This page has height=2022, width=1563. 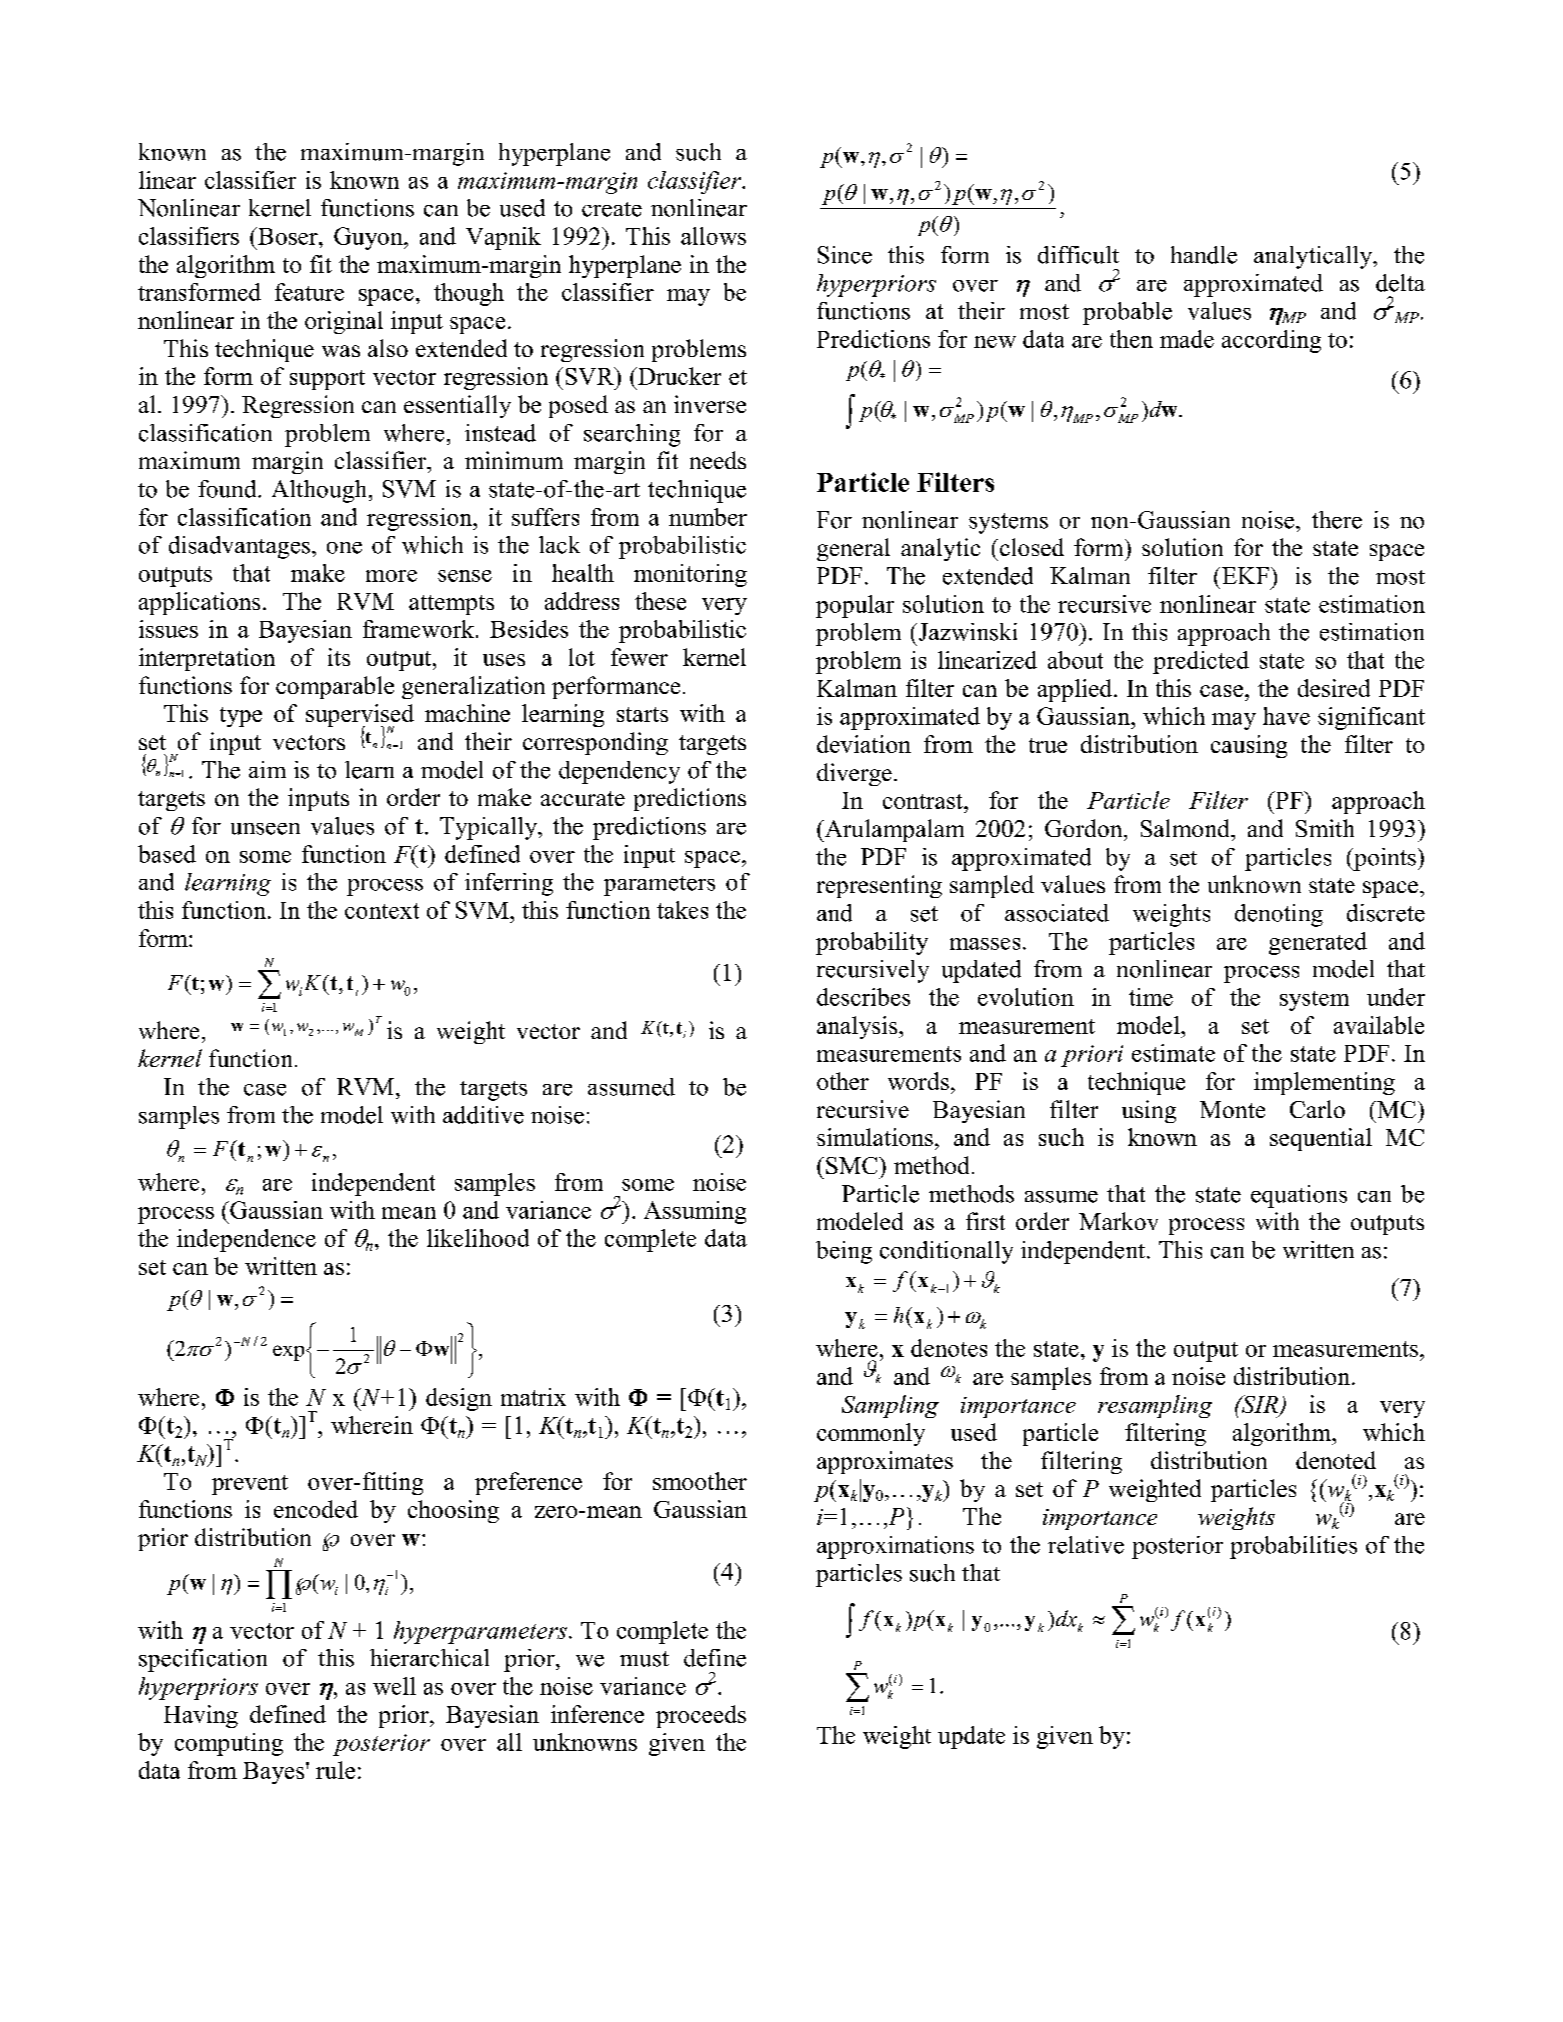 I want to click on rule, so click(x=335, y=1770).
